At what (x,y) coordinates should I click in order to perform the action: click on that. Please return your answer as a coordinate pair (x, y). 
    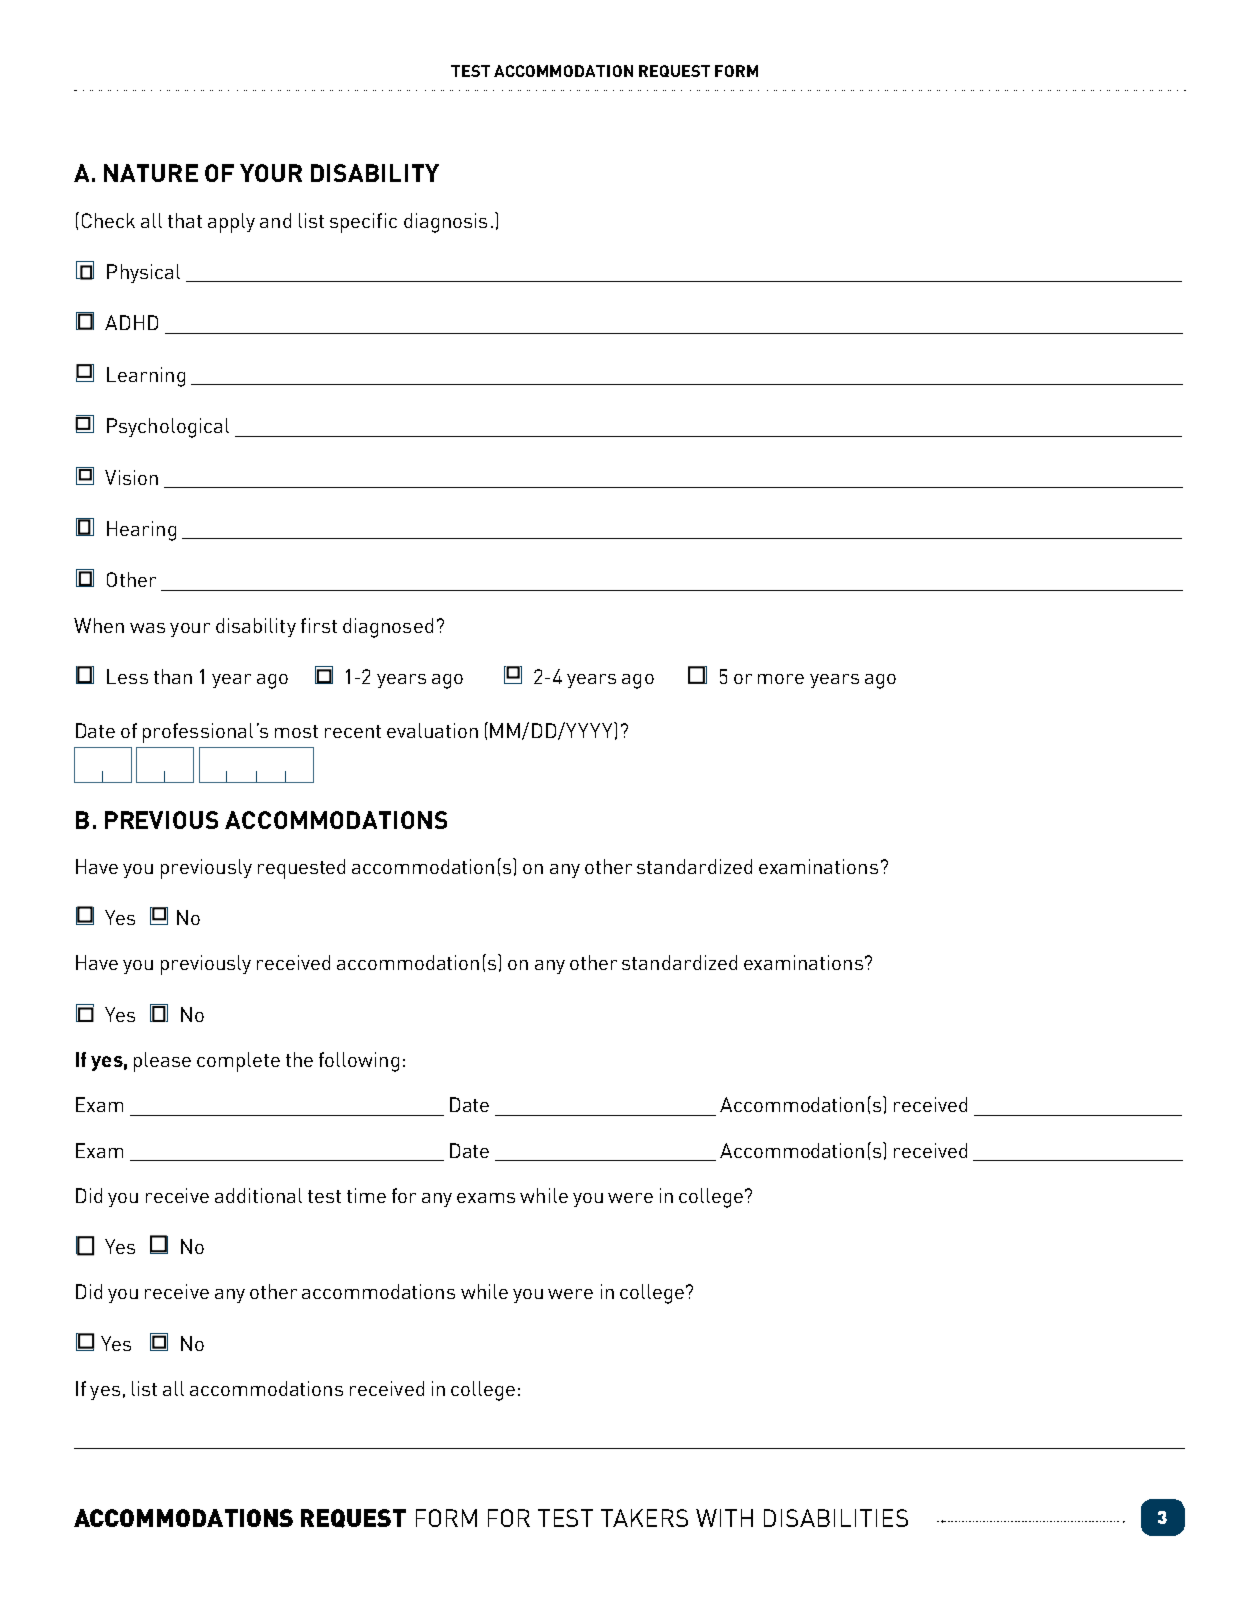
    Looking at the image, I should click on (185, 220).
